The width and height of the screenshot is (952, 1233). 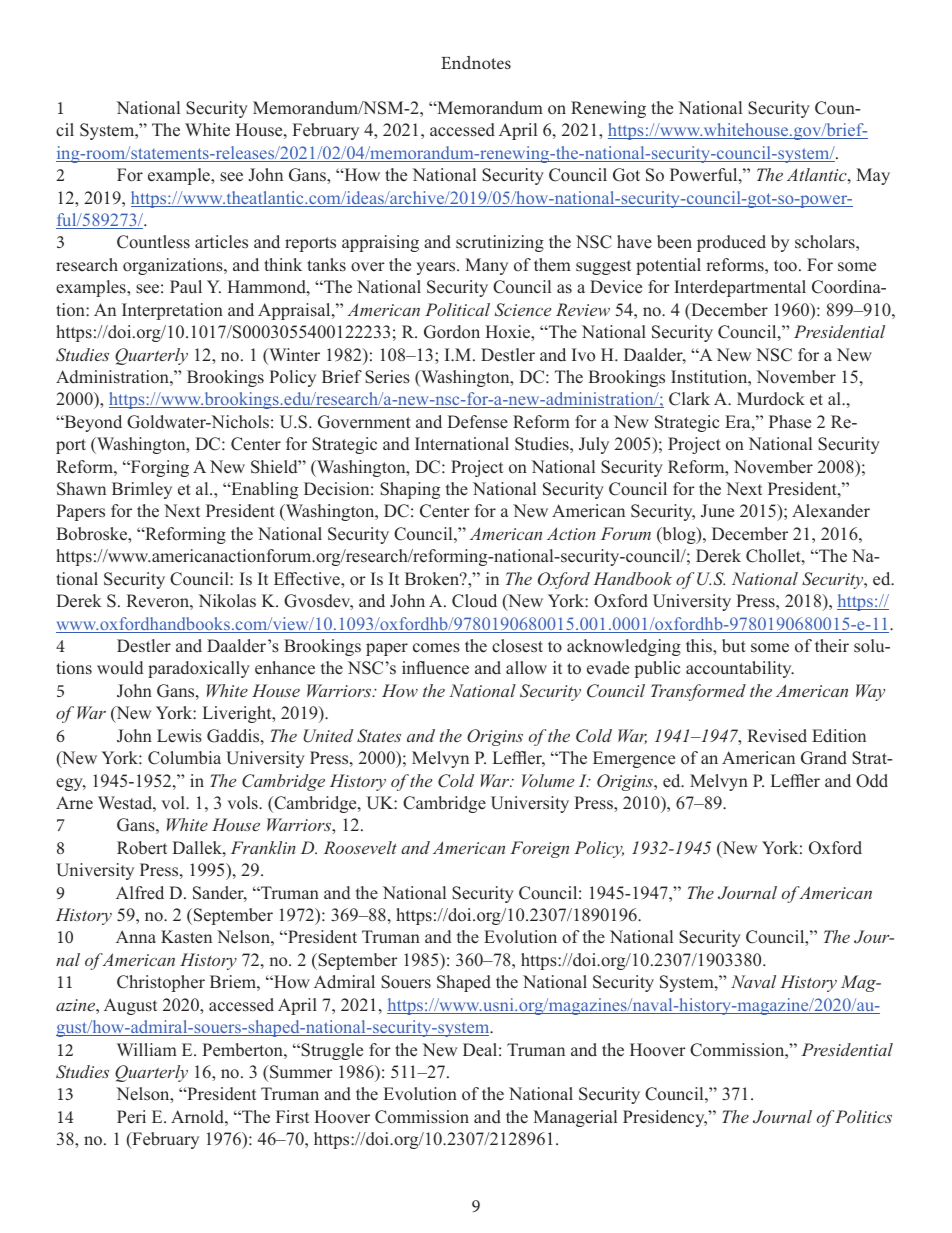 What do you see at coordinates (790, 422) in the screenshot?
I see `Phase` at bounding box center [790, 422].
